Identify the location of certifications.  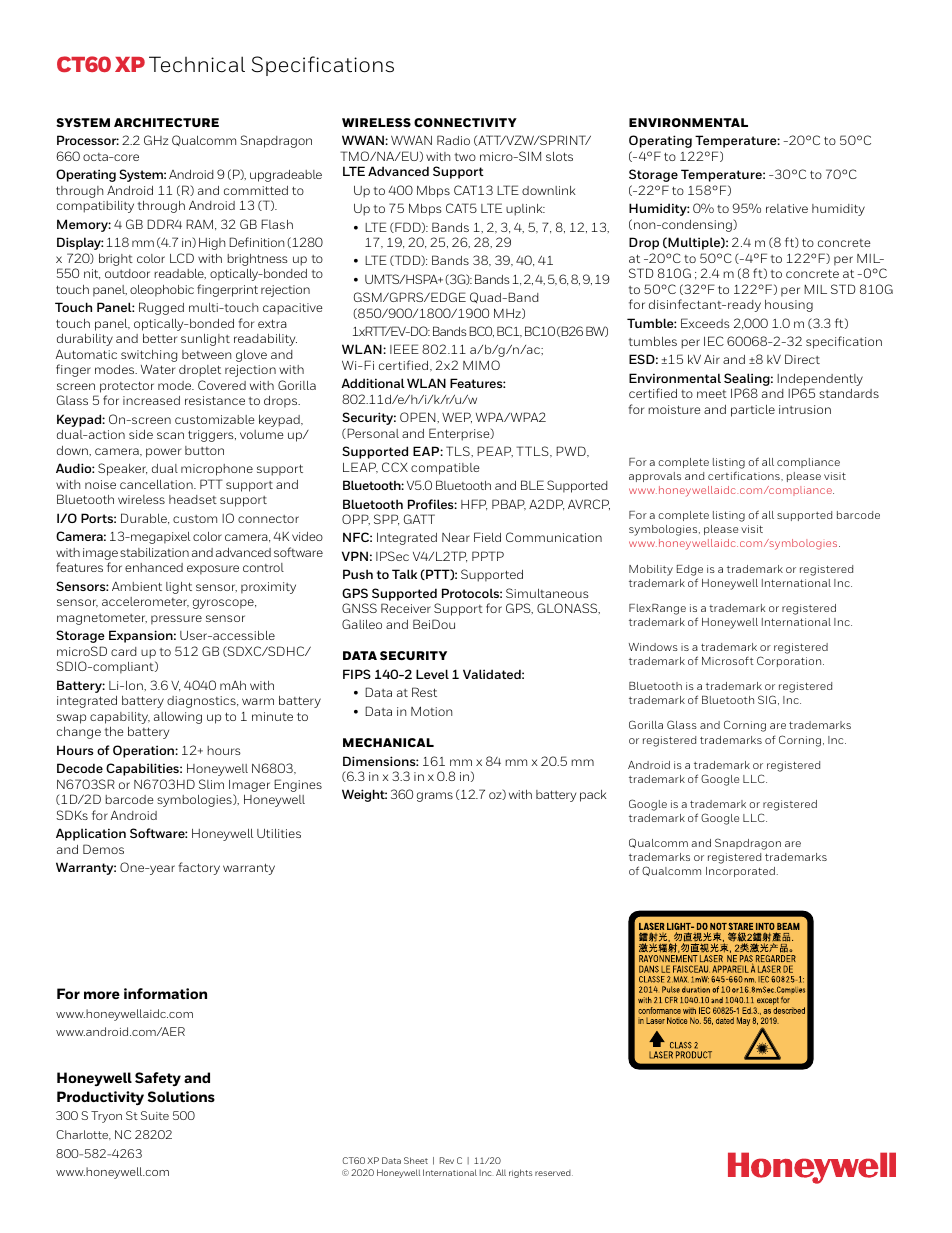
(745, 475).
